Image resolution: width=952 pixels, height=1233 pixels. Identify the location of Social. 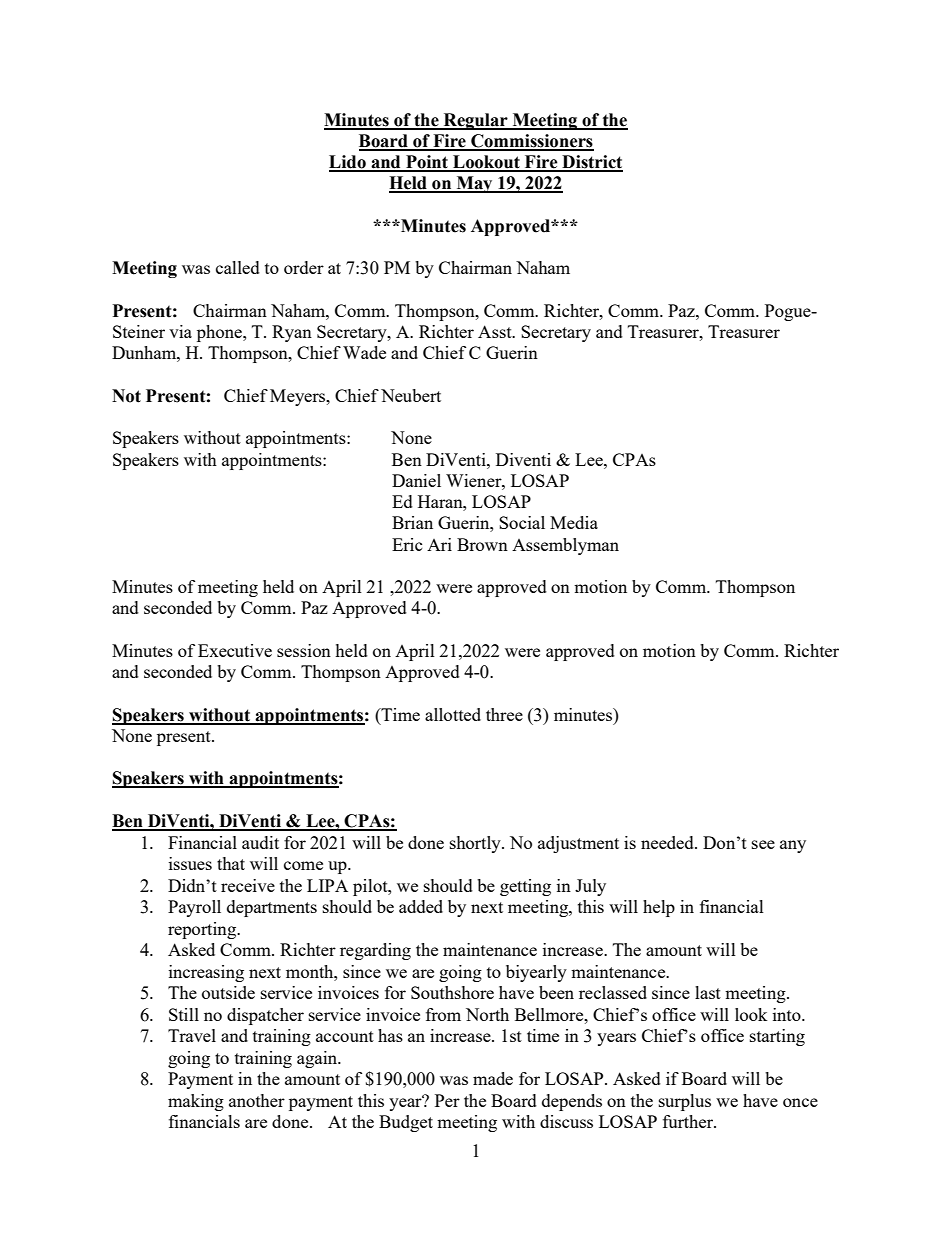
(522, 522).
